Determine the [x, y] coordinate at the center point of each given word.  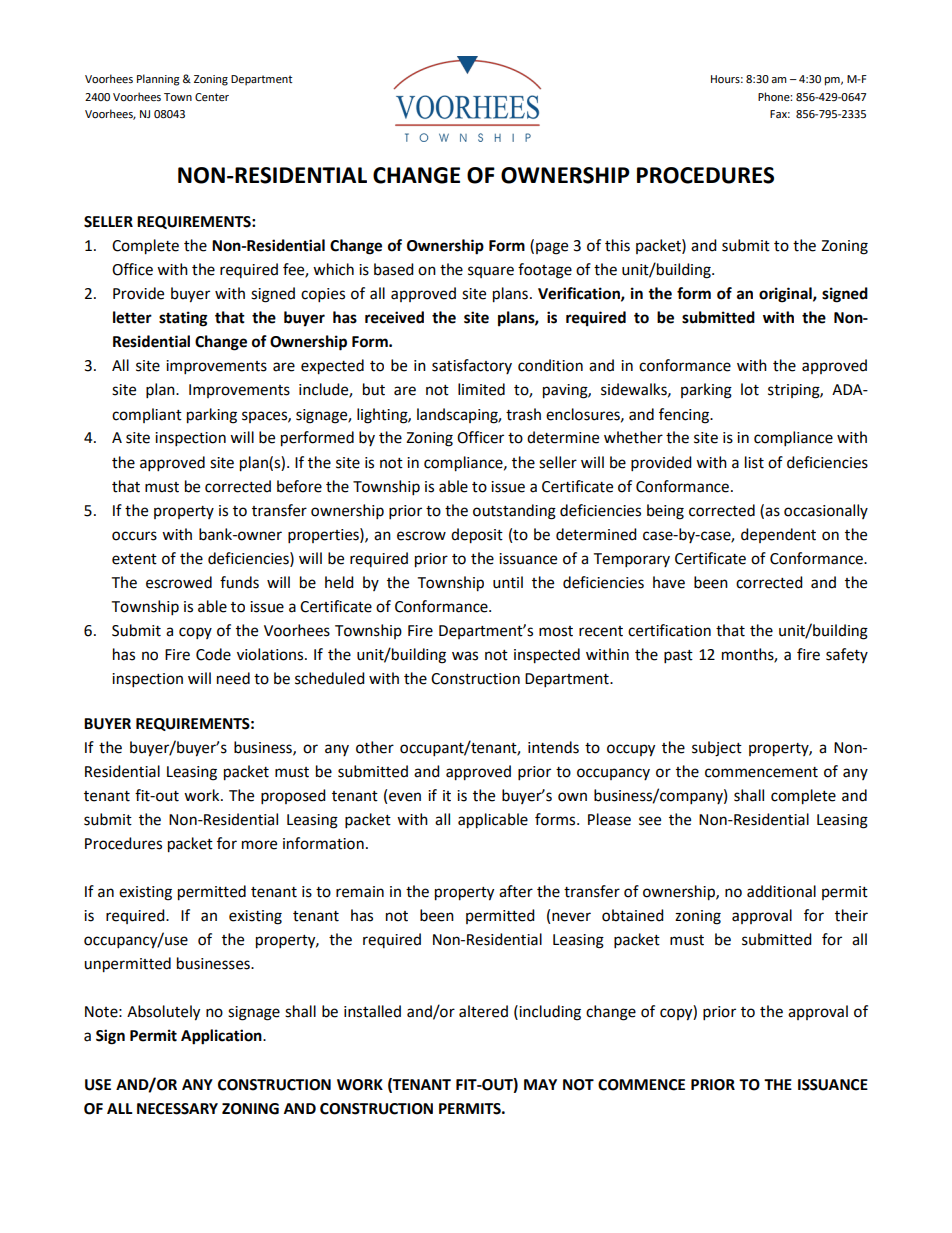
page [552, 248]
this [617, 245]
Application [222, 1037]
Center [212, 97]
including [549, 1013]
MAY [540, 1084]
